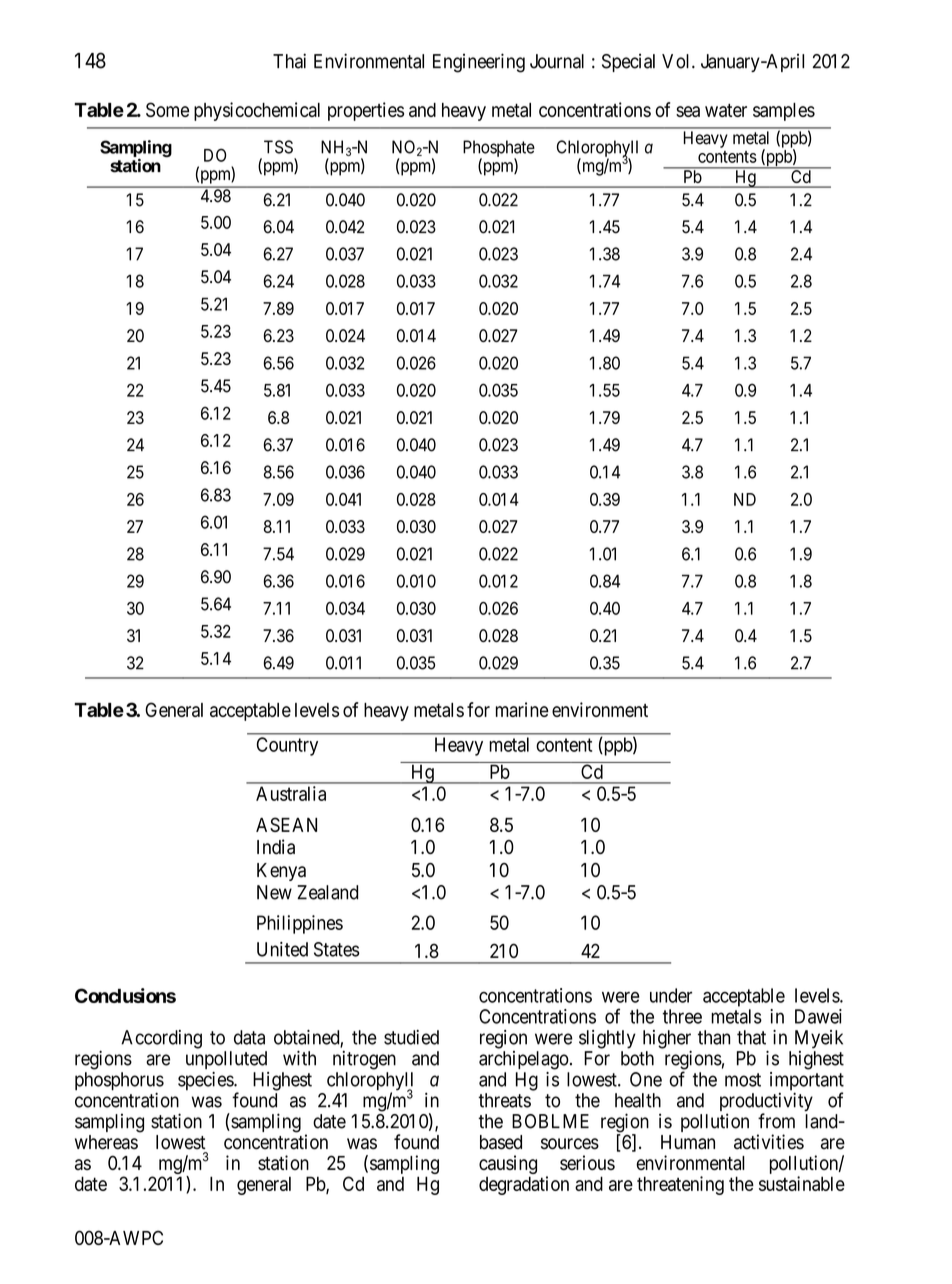 This screenshot has width=952, height=1284. I want to click on Some, so click(167, 109).
